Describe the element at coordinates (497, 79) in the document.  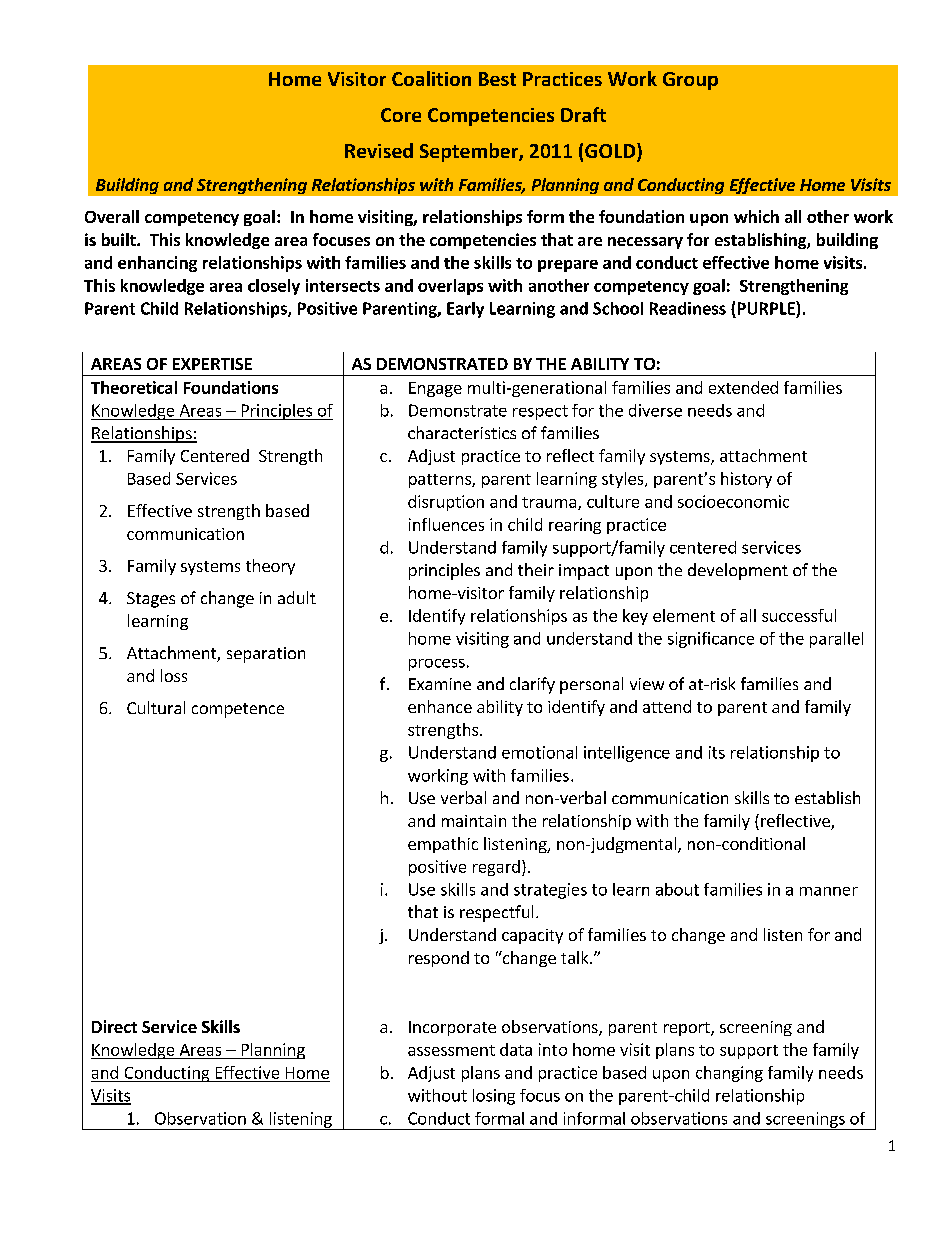
I see `Best` at that location.
